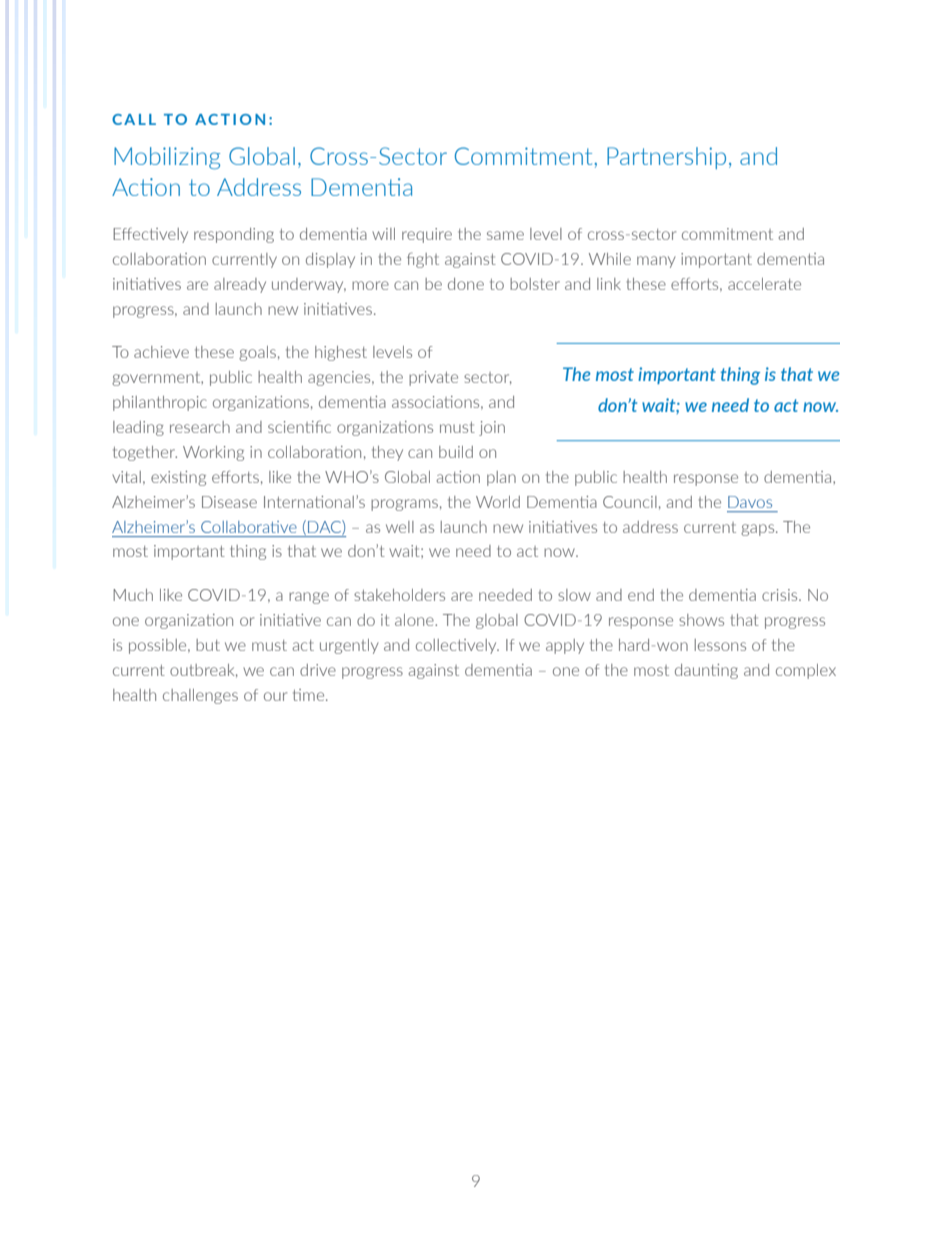 Image resolution: width=952 pixels, height=1233 pixels. I want to click on research, so click(200, 427).
